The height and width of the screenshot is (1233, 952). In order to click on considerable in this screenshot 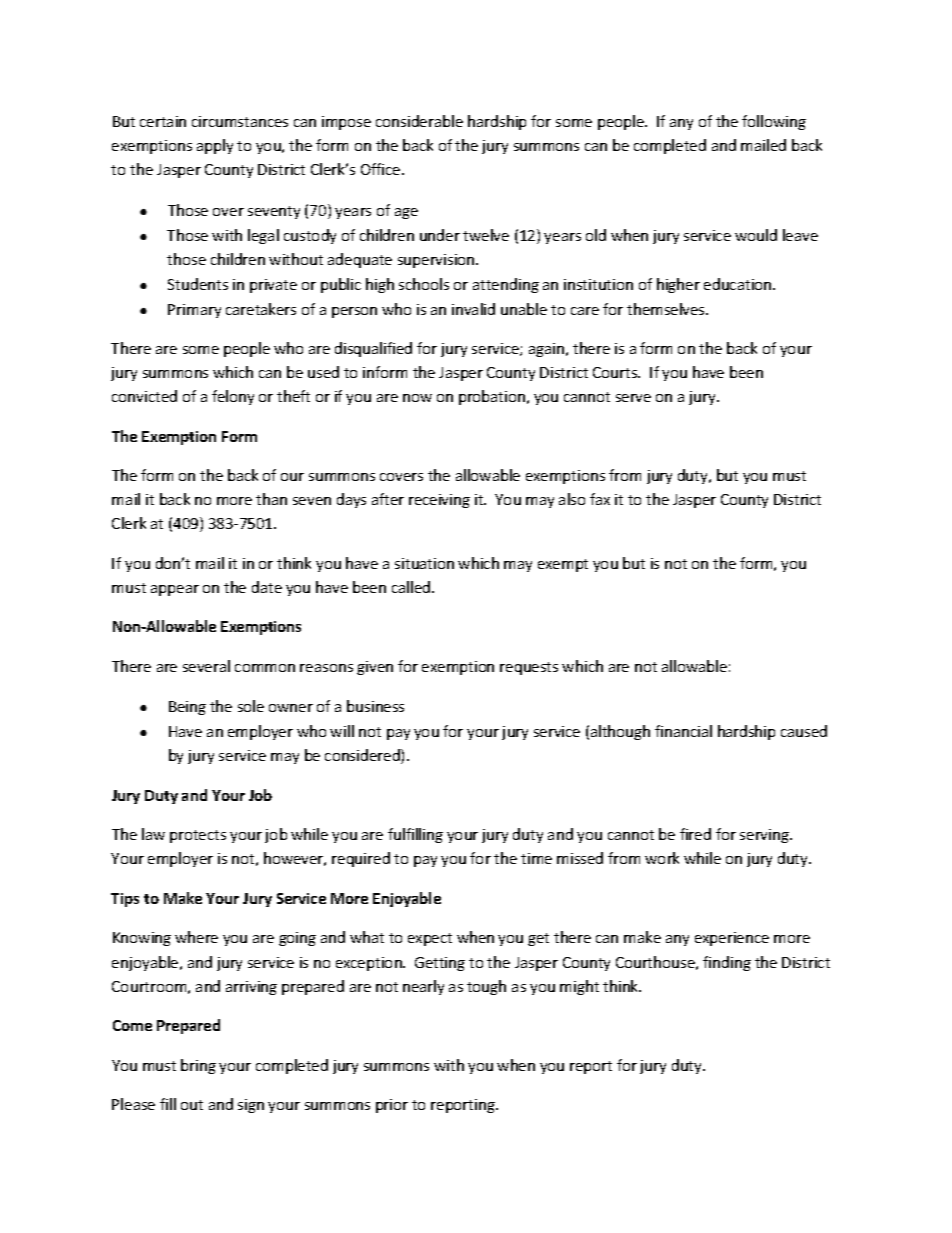, I will do `click(419, 121)`.
